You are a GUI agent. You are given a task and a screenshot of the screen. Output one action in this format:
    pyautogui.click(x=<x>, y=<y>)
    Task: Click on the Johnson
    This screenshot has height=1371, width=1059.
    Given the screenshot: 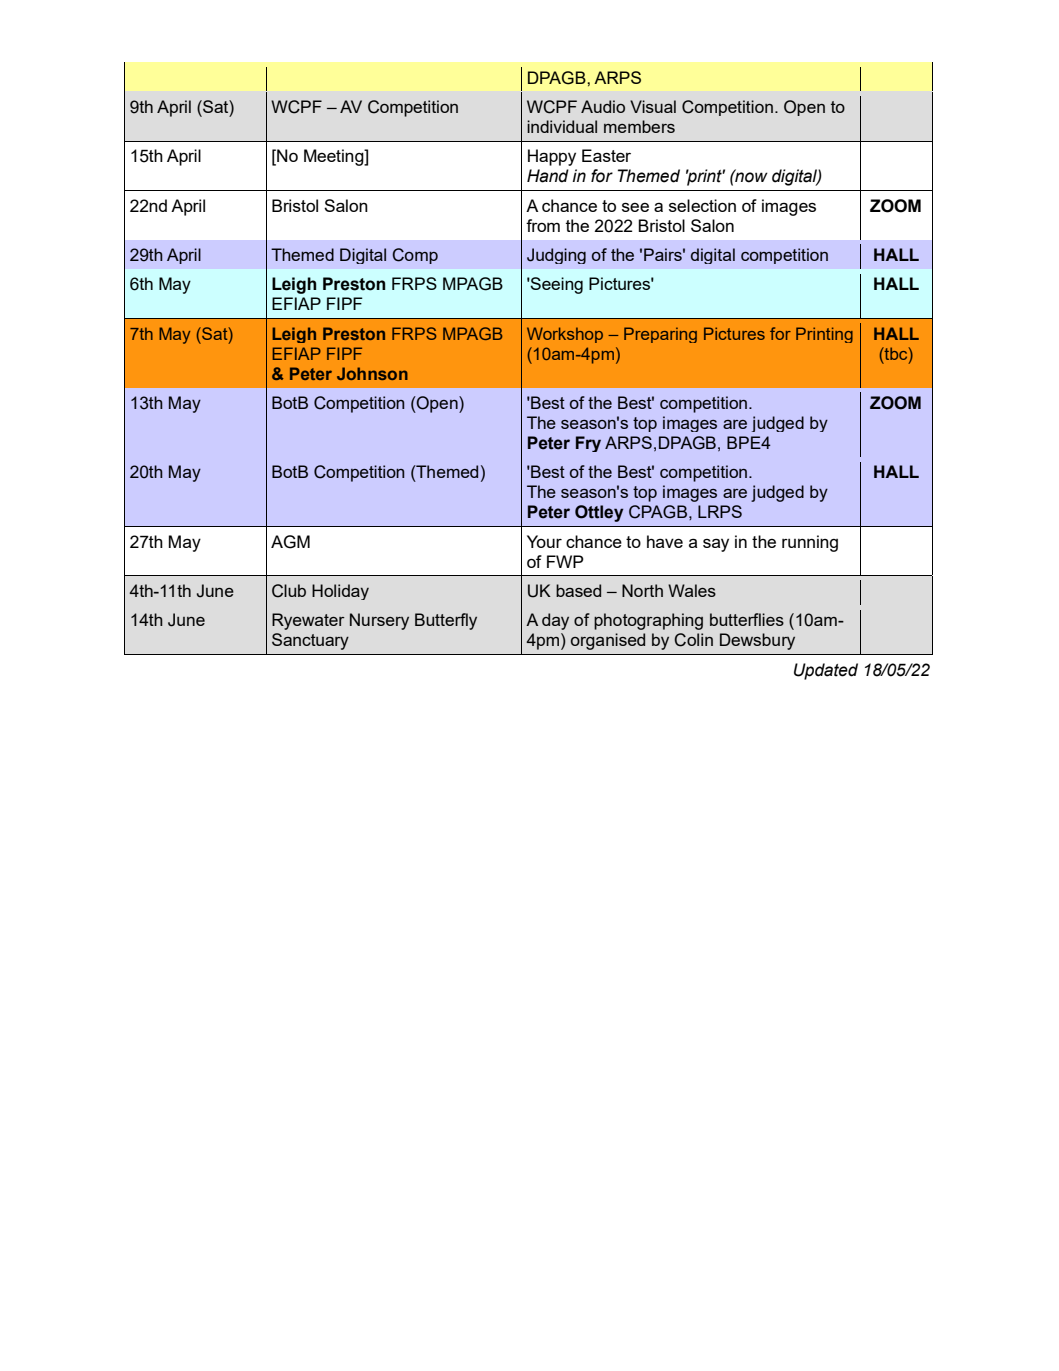 What is the action you would take?
    pyautogui.click(x=372, y=373)
